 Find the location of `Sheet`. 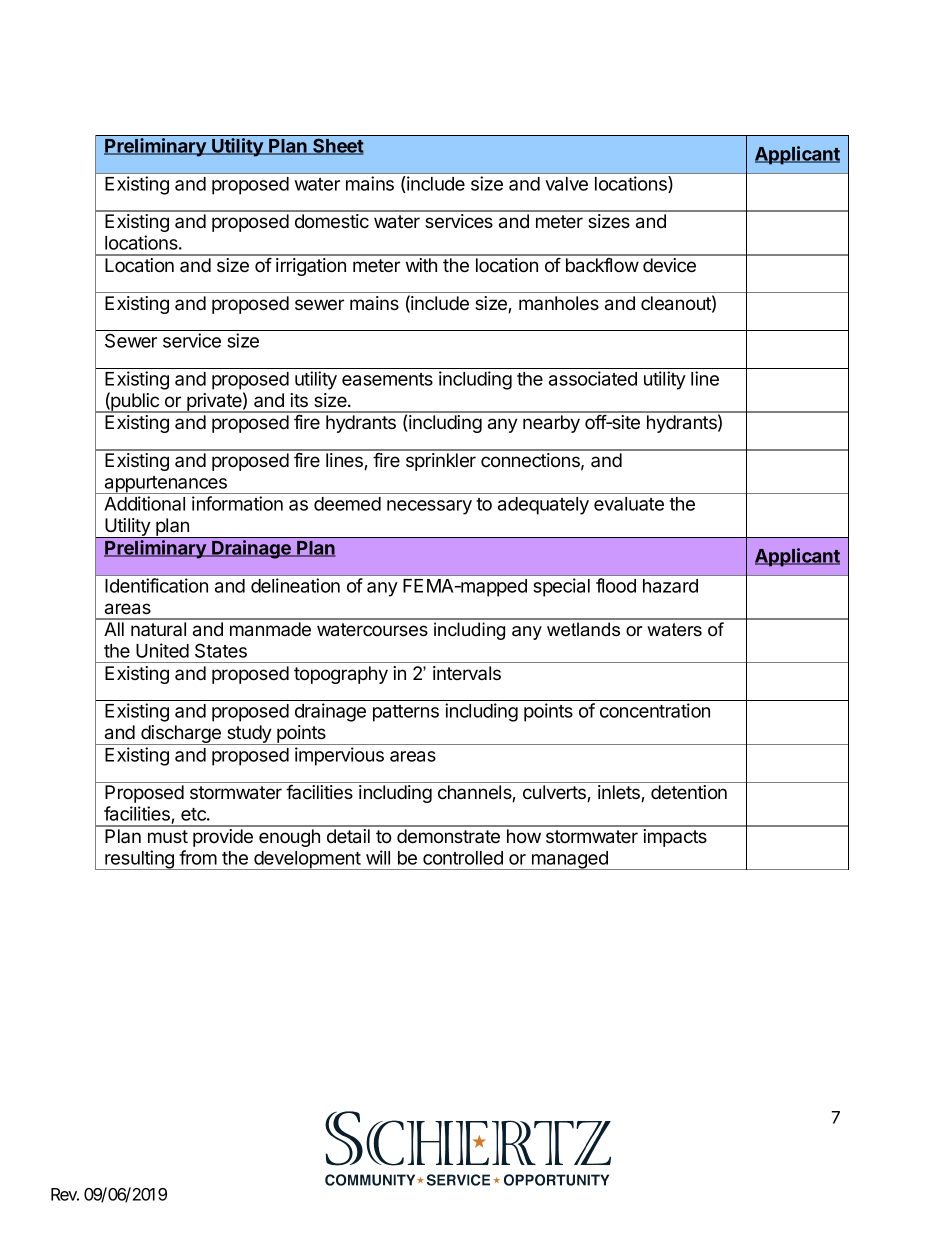

Sheet is located at coordinates (337, 146).
